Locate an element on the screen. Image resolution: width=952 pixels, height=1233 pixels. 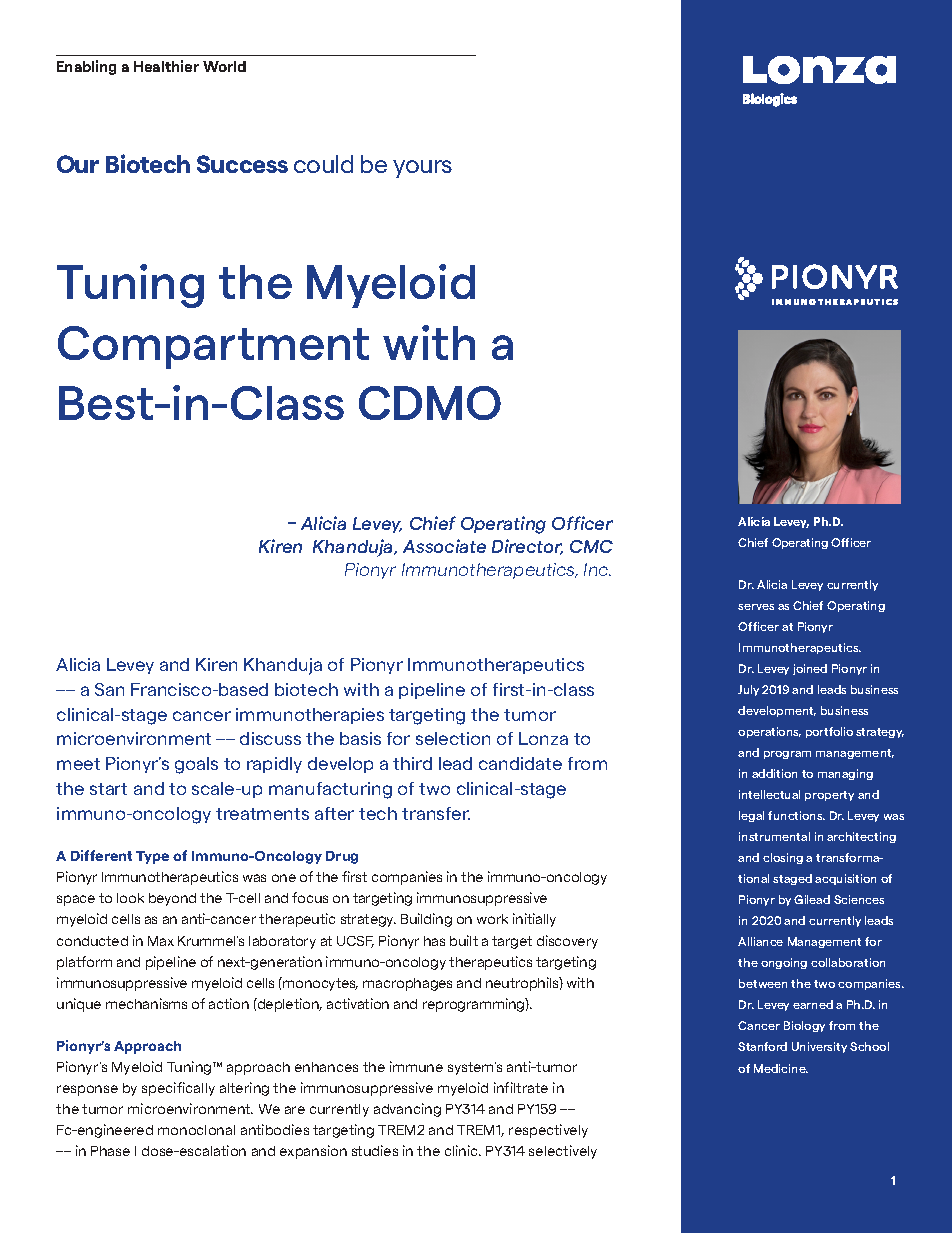
advancing is located at coordinates (407, 1110).
